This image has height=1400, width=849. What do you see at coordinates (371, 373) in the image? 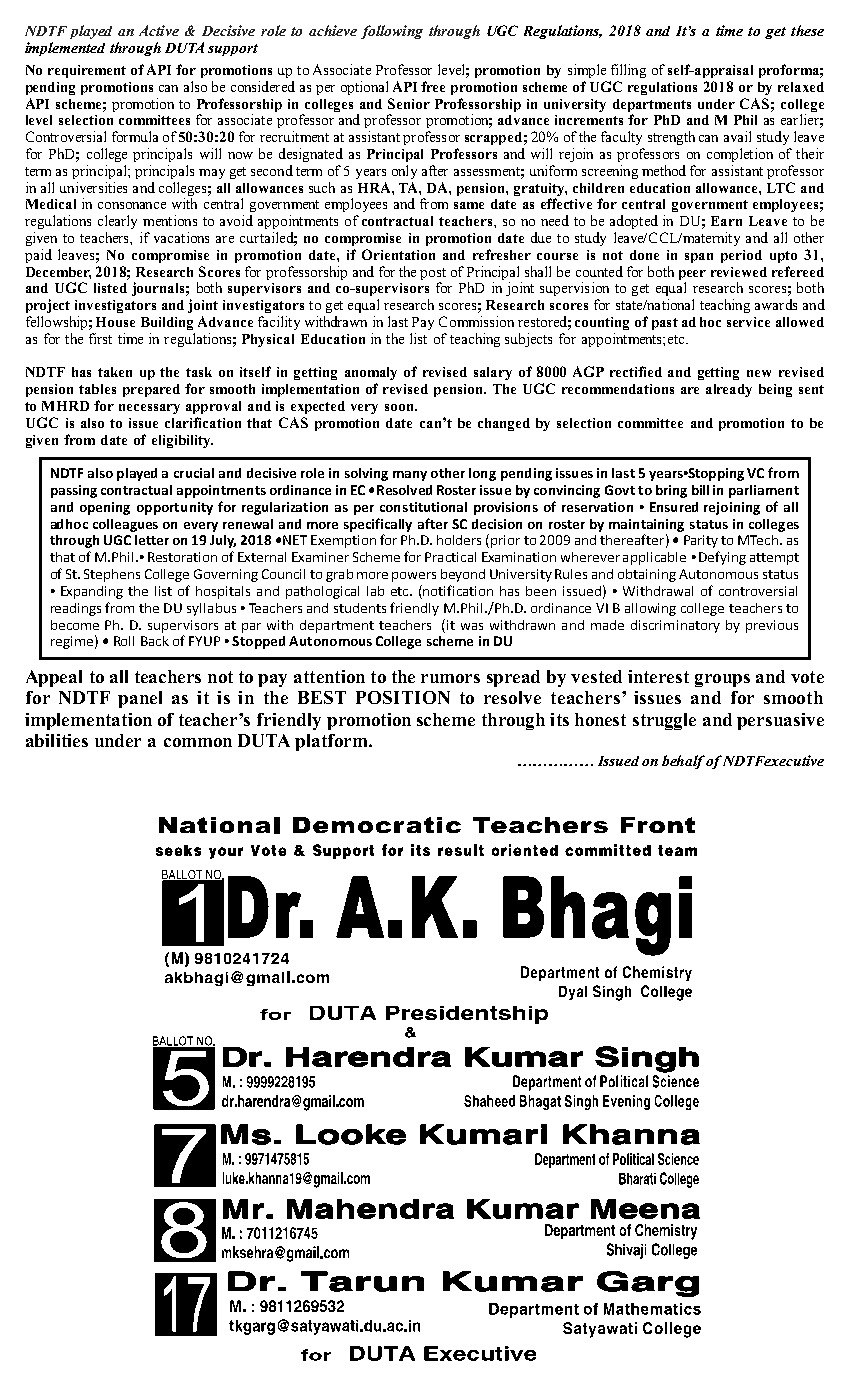
I see `anomaly` at bounding box center [371, 373].
